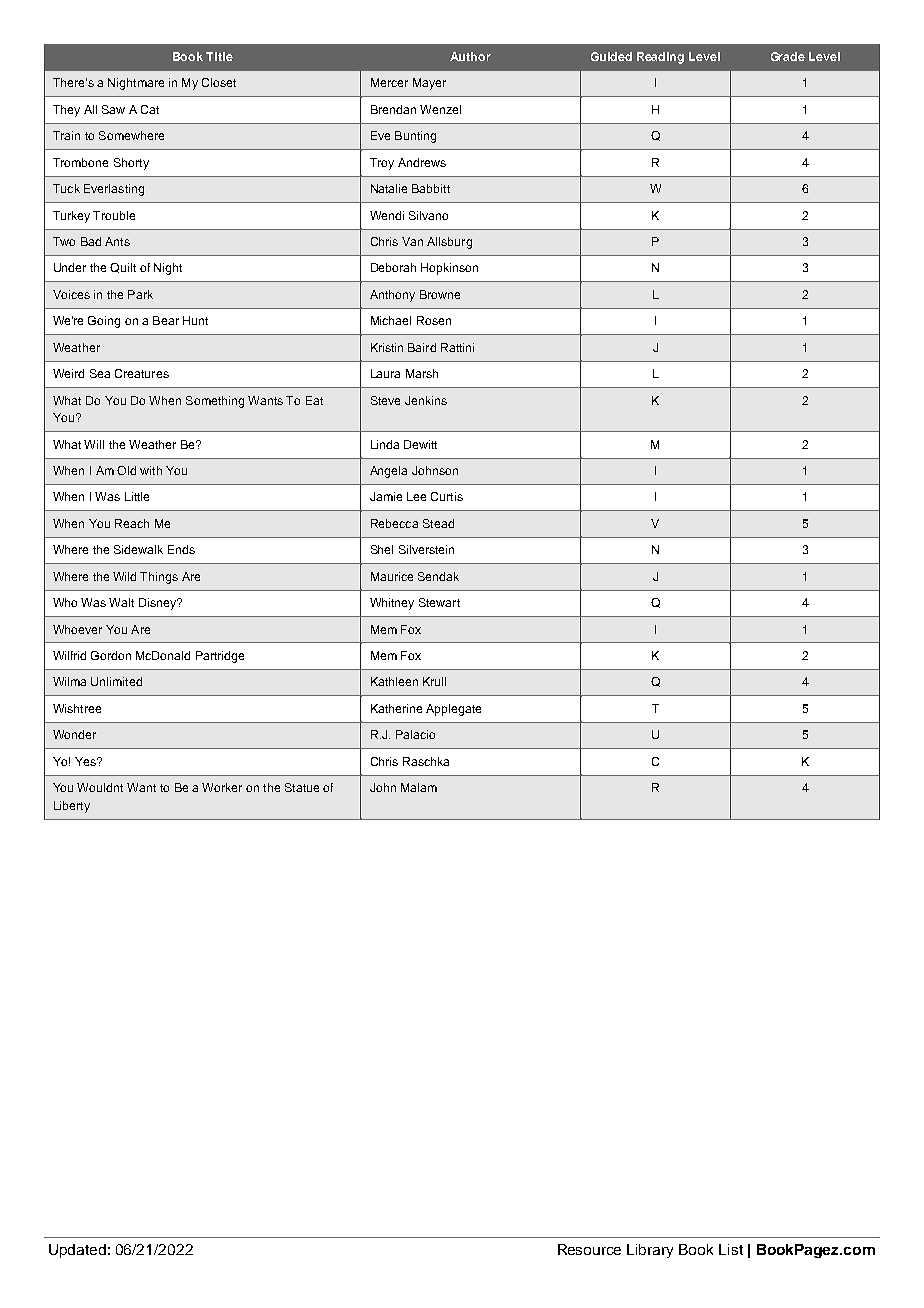 The width and height of the screenshot is (924, 1308). Describe the element at coordinates (453, 710) in the screenshot. I see `Applegate` at that location.
